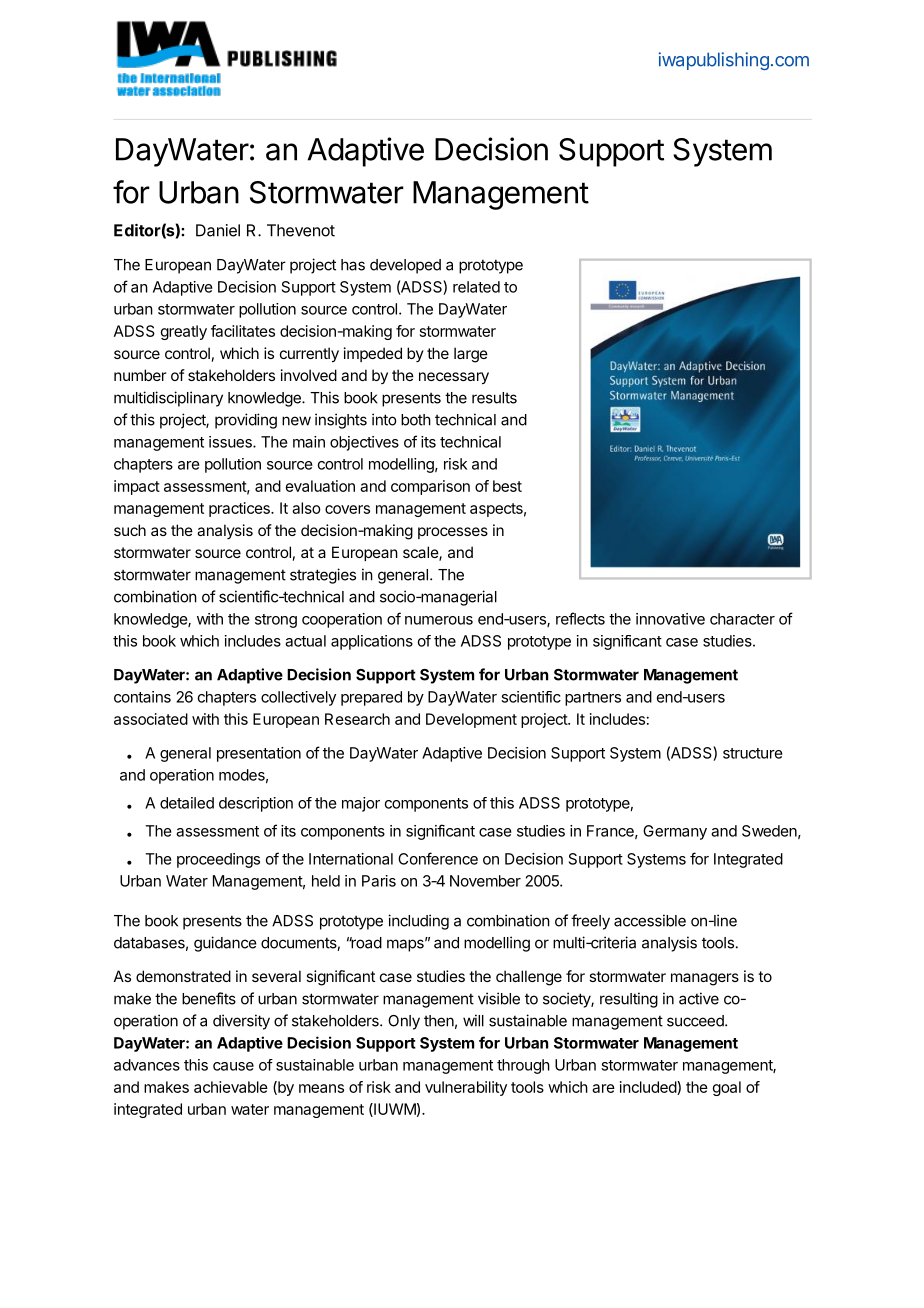  What do you see at coordinates (675, 832) in the screenshot?
I see `Germany` at bounding box center [675, 832].
